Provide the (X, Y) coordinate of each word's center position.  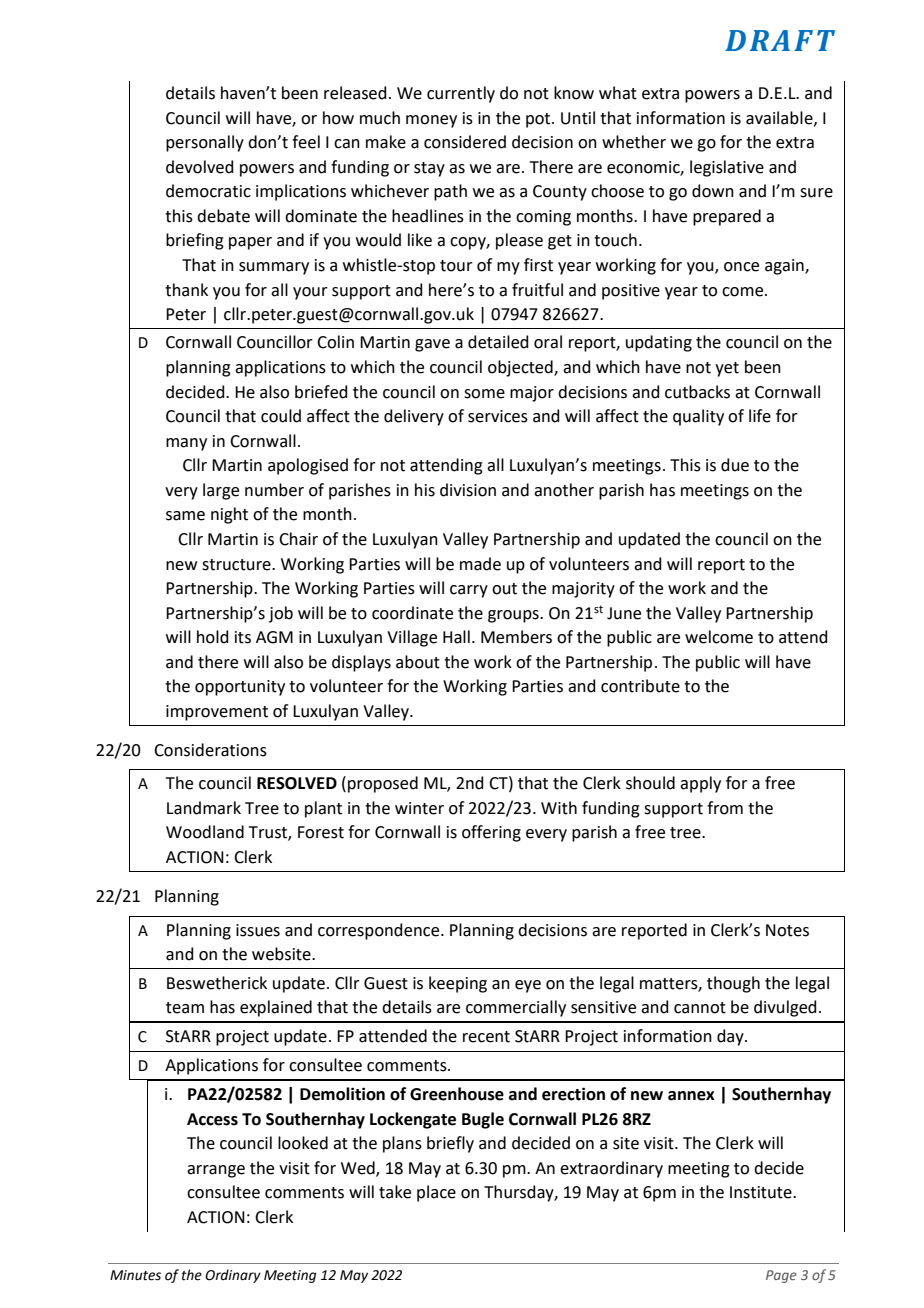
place (436, 1193)
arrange (216, 1171)
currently (461, 94)
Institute (762, 1192)
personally (205, 143)
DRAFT (780, 40)
